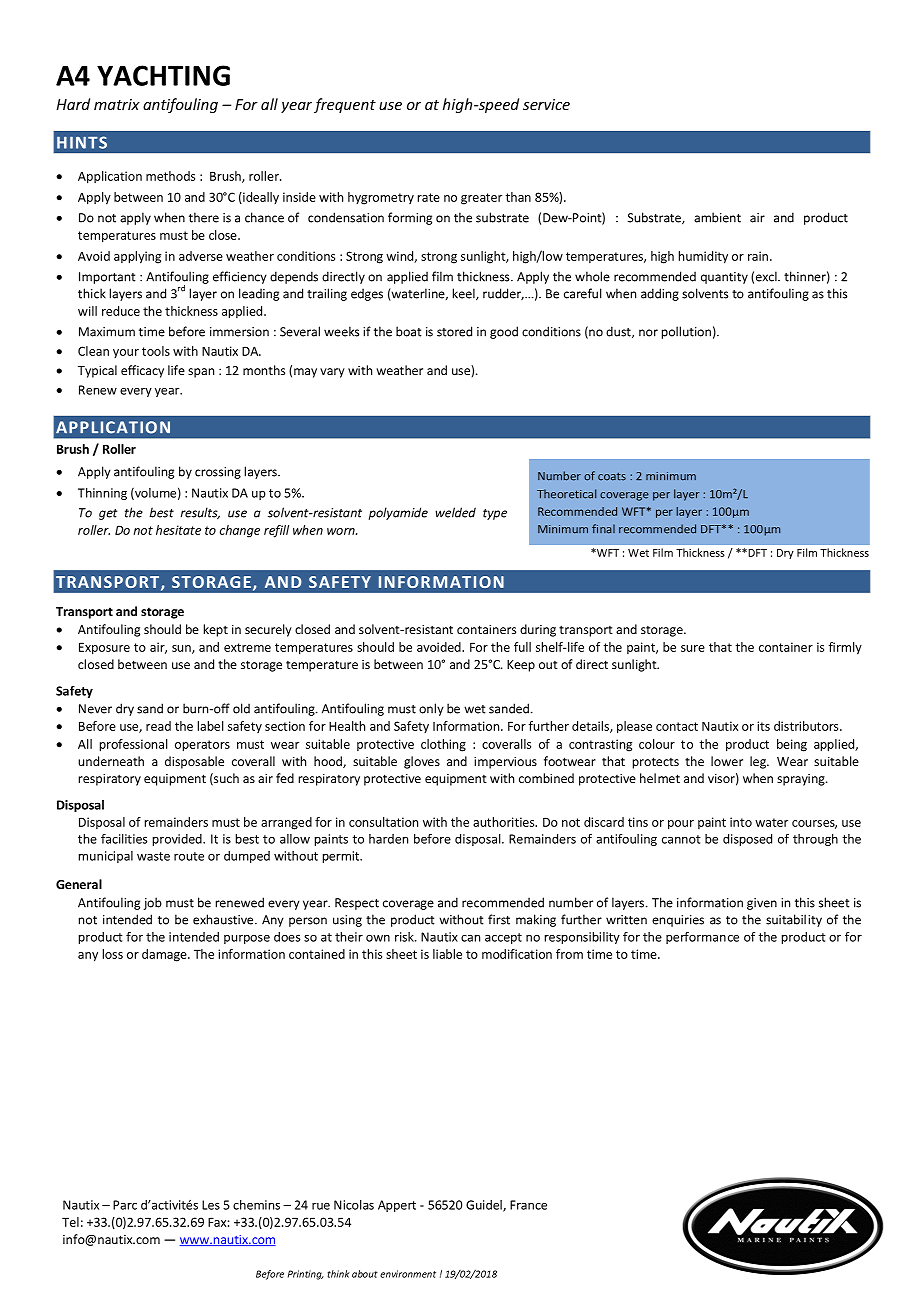 The height and width of the screenshot is (1308, 924). I want to click on ambient, so click(717, 217).
